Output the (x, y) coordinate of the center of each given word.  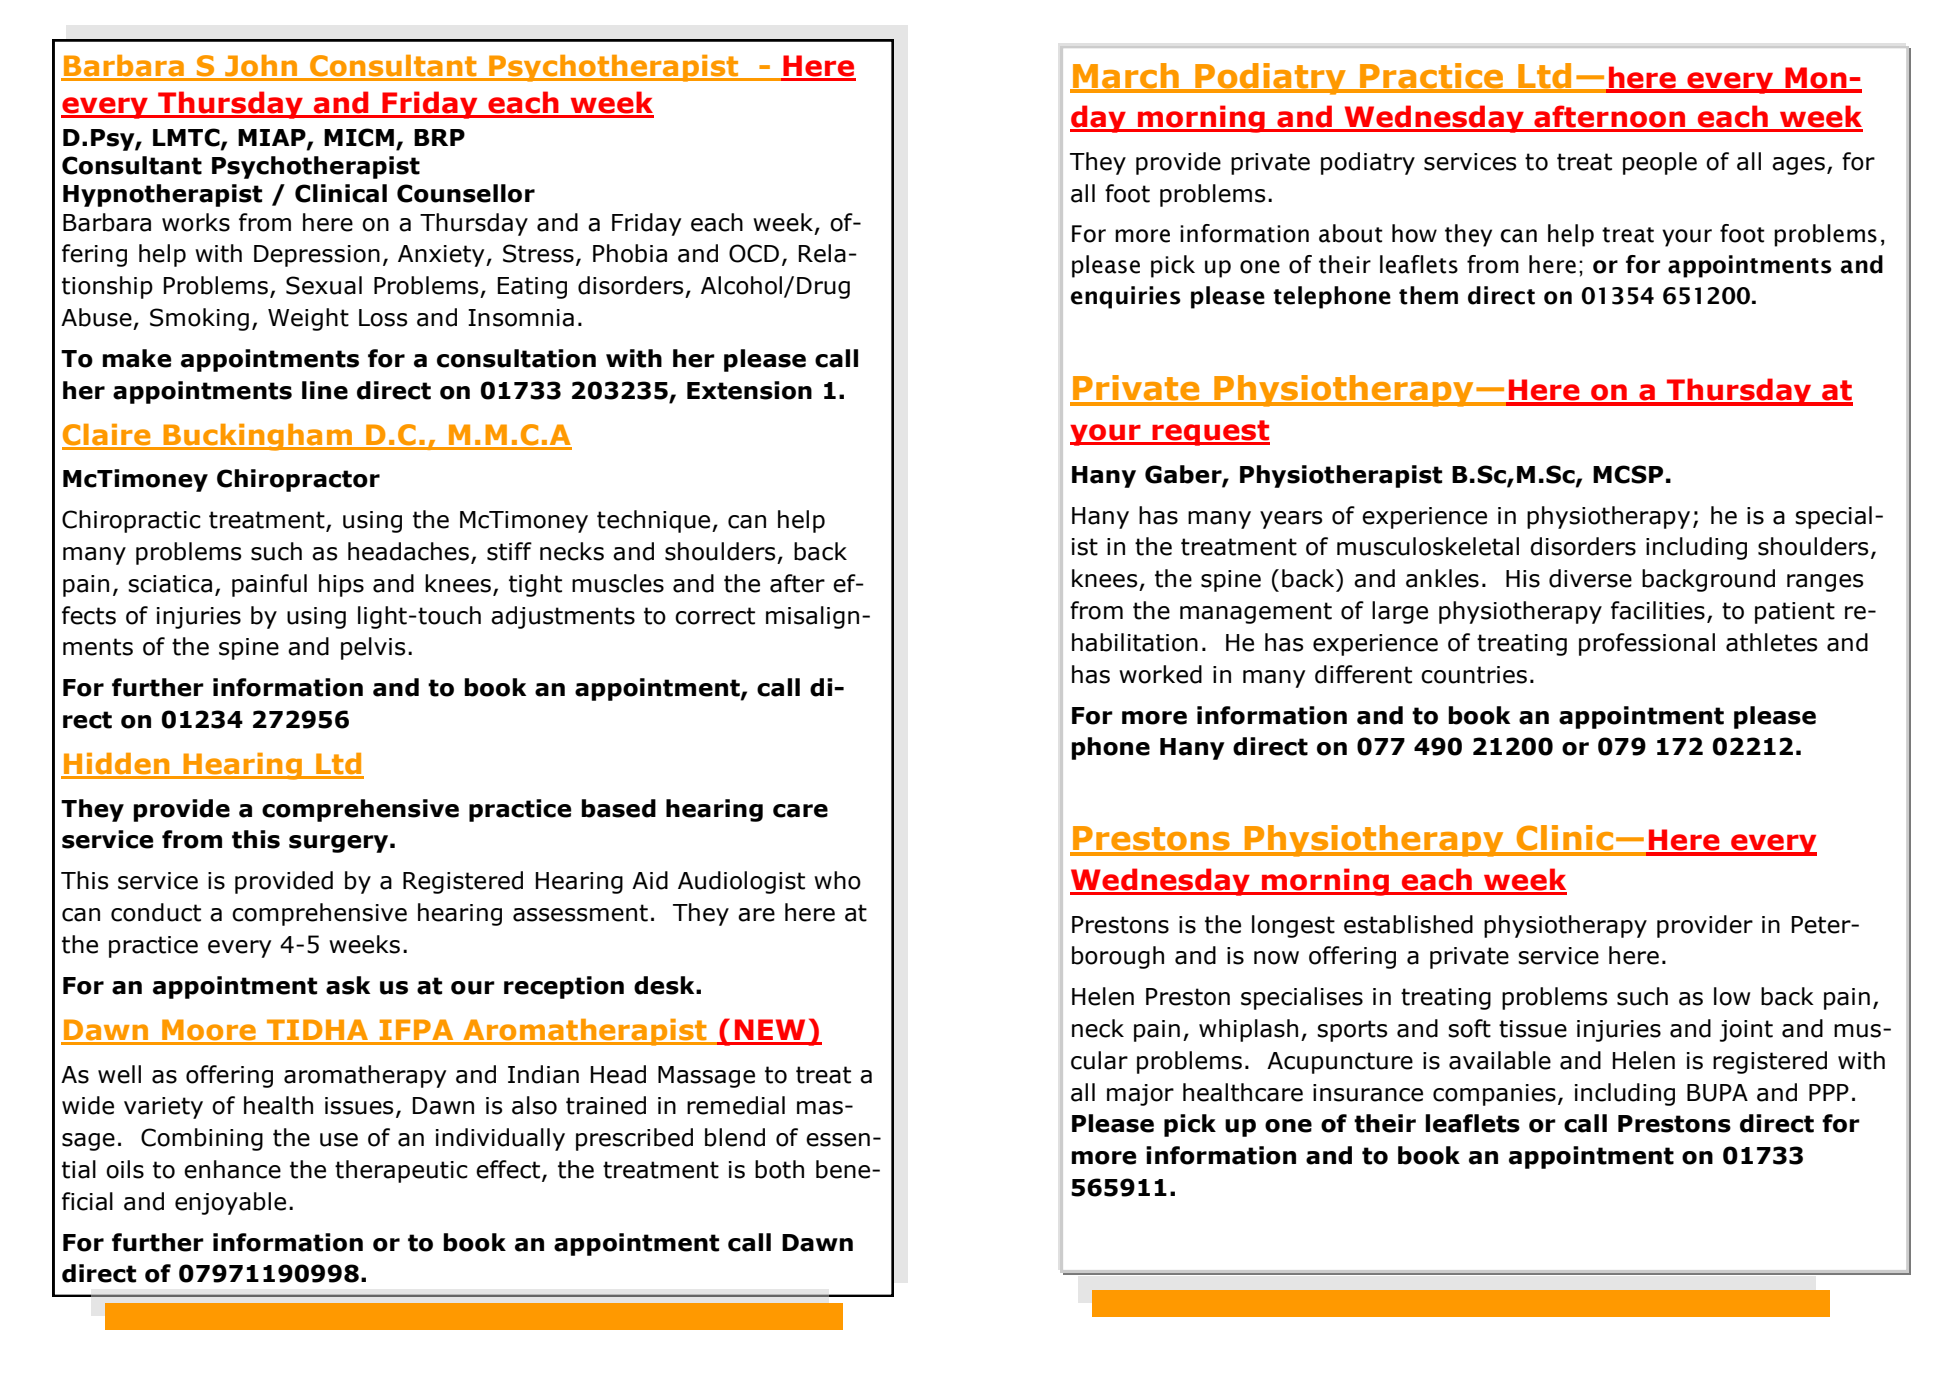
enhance (232, 1169)
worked (1160, 674)
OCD (754, 253)
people (1660, 163)
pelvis (373, 648)
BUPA (1717, 1093)
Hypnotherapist (162, 195)
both (779, 1169)
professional (1647, 644)
